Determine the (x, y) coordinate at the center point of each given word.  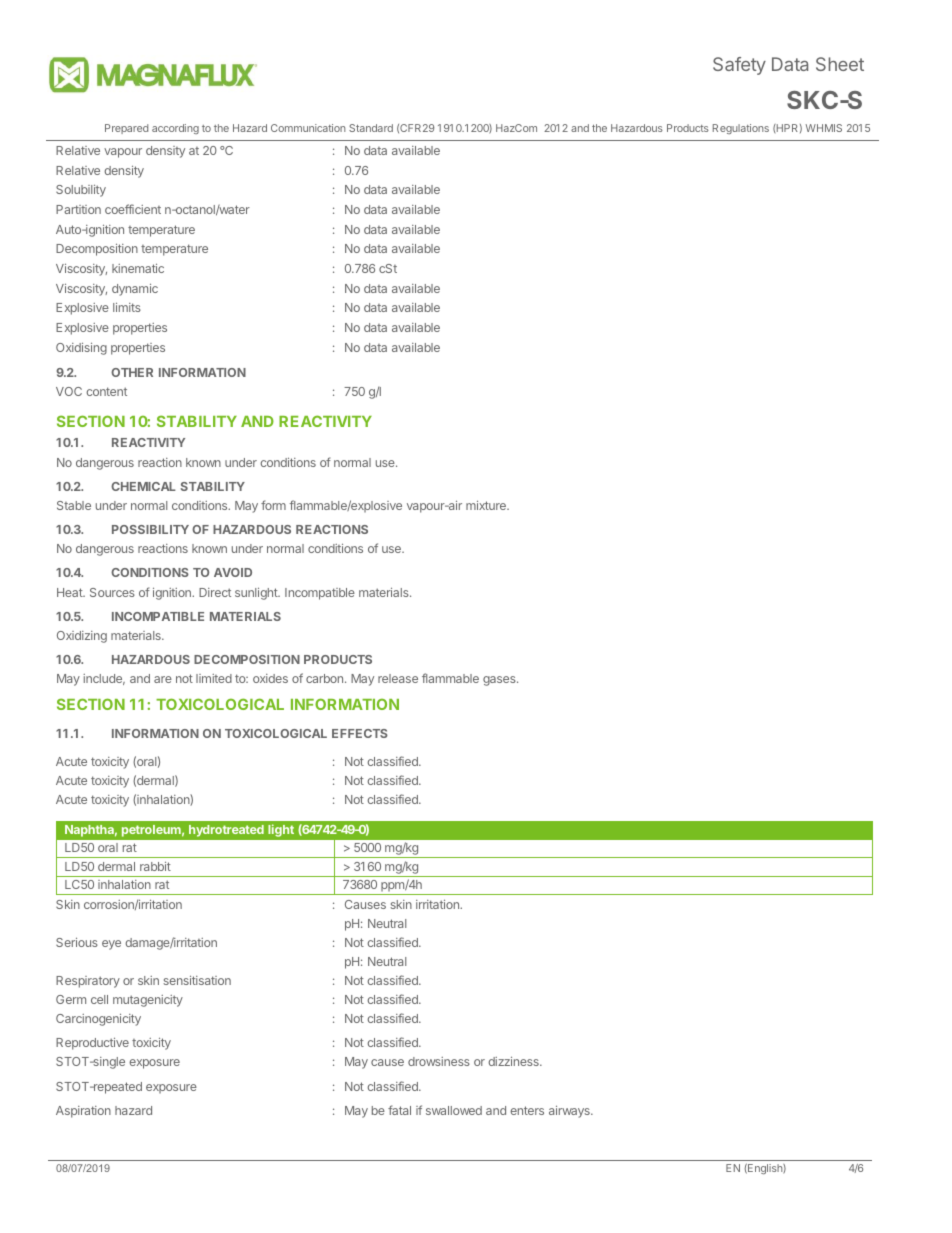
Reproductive (92, 1044)
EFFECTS (360, 733)
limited (214, 678)
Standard (371, 128)
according (175, 129)
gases (500, 681)
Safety (739, 66)
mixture (487, 505)
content (106, 391)
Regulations (741, 129)
